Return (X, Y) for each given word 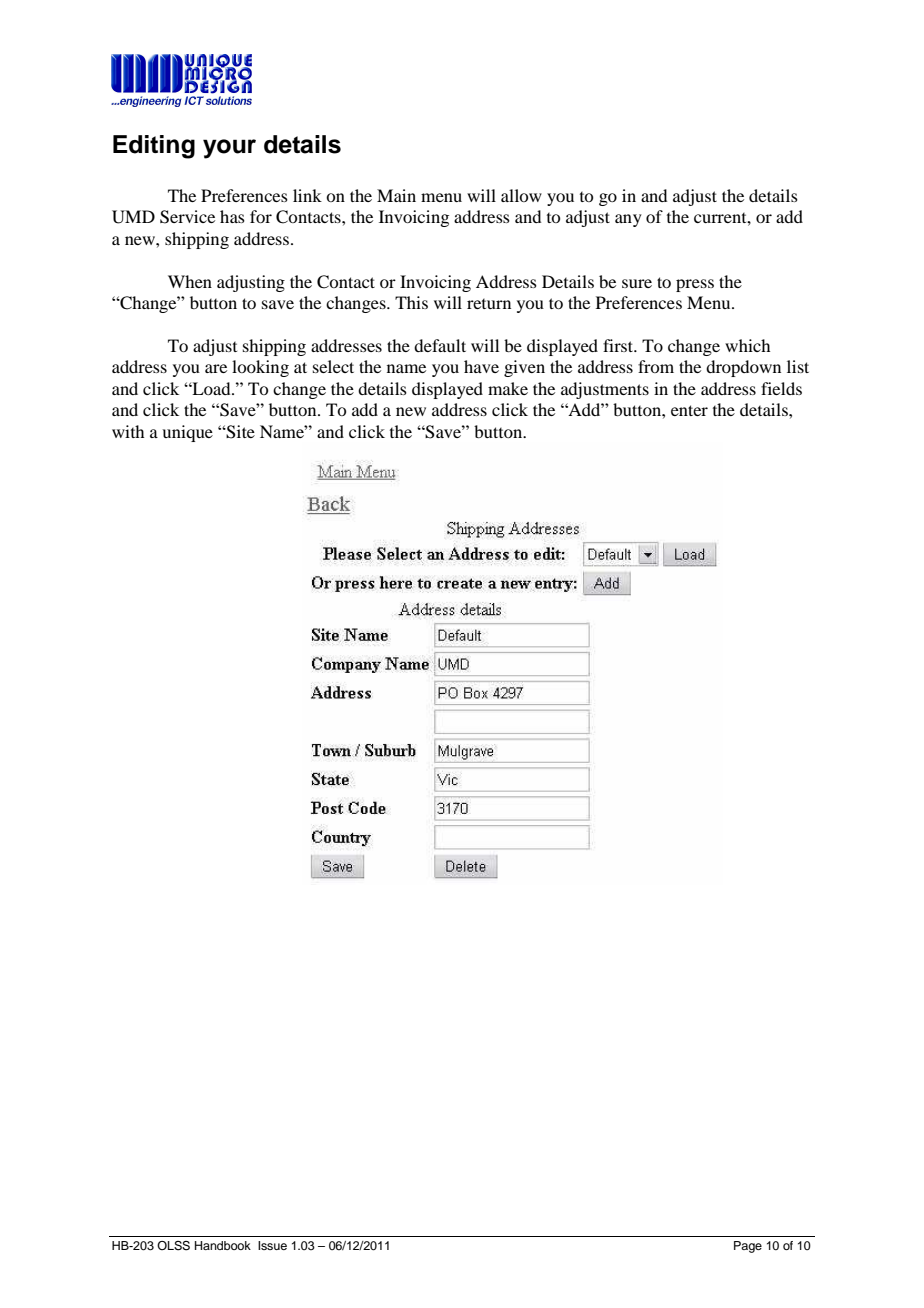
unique (187, 433)
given (524, 368)
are (216, 368)
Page (748, 1247)
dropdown (743, 368)
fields (781, 388)
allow (521, 195)
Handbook (223, 1245)
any (628, 220)
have (481, 366)
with (128, 431)
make (508, 388)
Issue (272, 1245)
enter (689, 410)
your (229, 149)
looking (260, 368)
